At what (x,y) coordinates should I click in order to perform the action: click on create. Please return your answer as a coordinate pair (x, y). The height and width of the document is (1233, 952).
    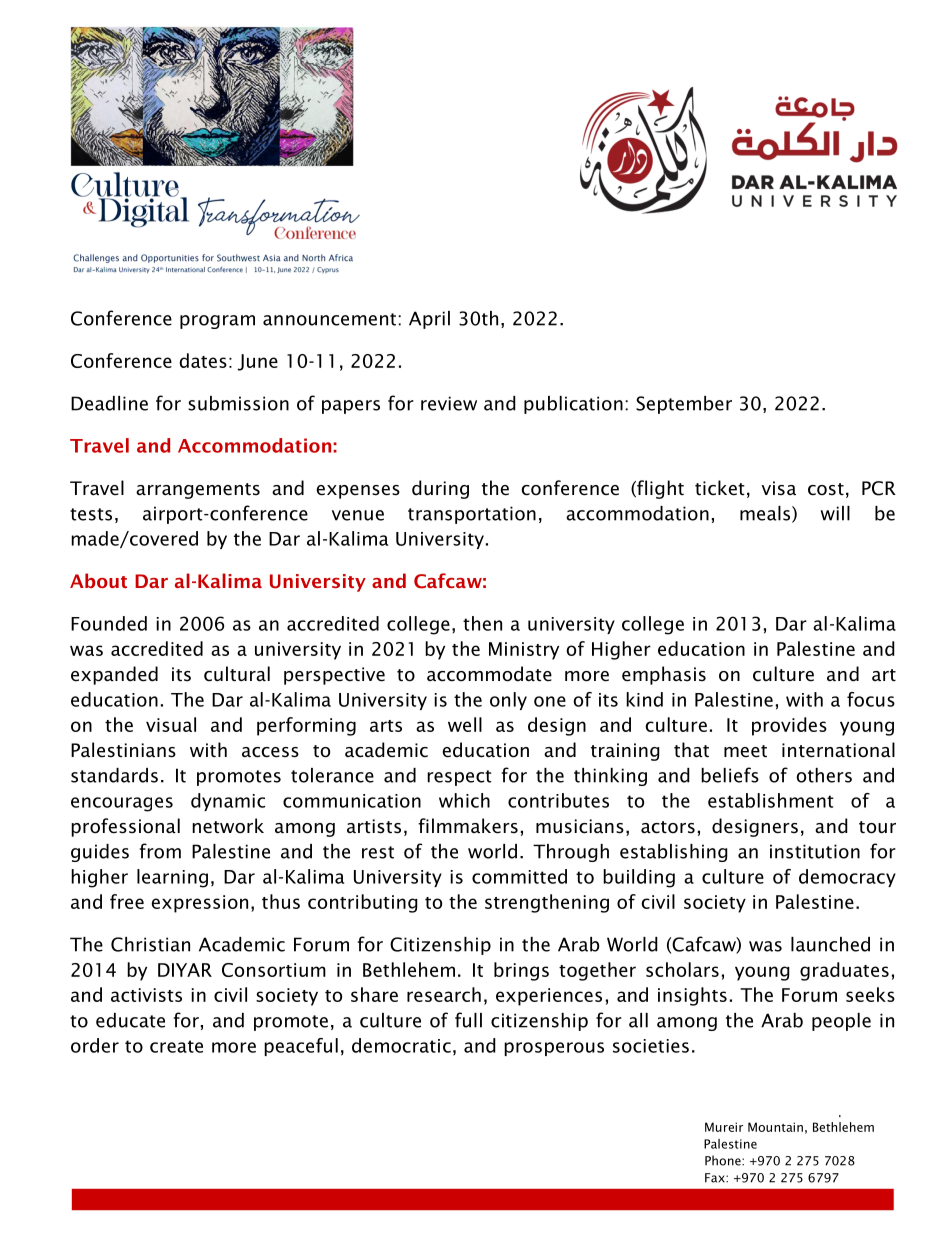
    Looking at the image, I should click on (176, 1046).
